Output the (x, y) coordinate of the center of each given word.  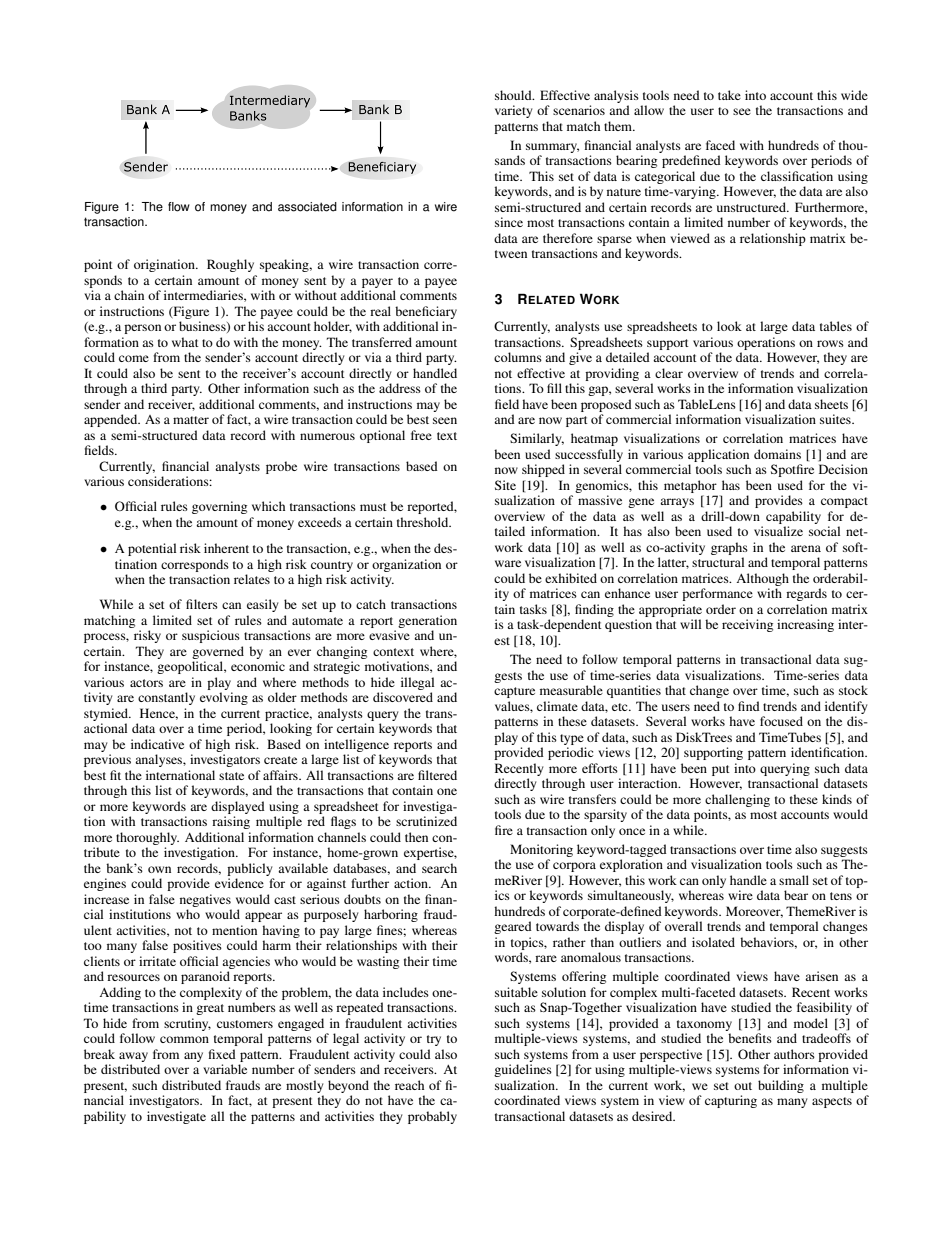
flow (179, 207)
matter (191, 420)
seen (445, 420)
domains (777, 454)
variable (225, 1069)
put (721, 770)
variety (513, 111)
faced (720, 145)
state (231, 776)
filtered (437, 775)
